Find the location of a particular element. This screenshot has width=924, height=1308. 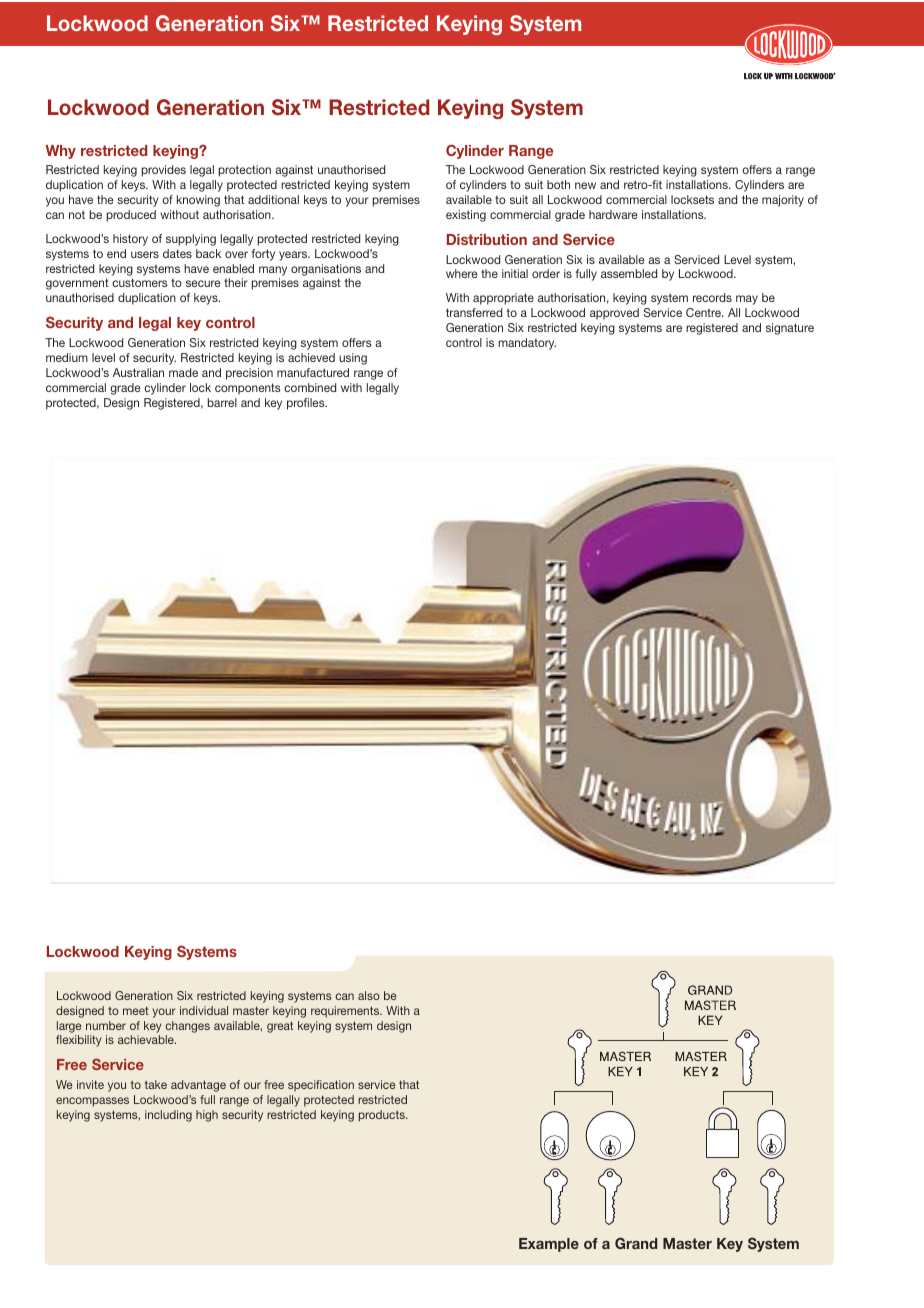

majority is located at coordinates (783, 201).
